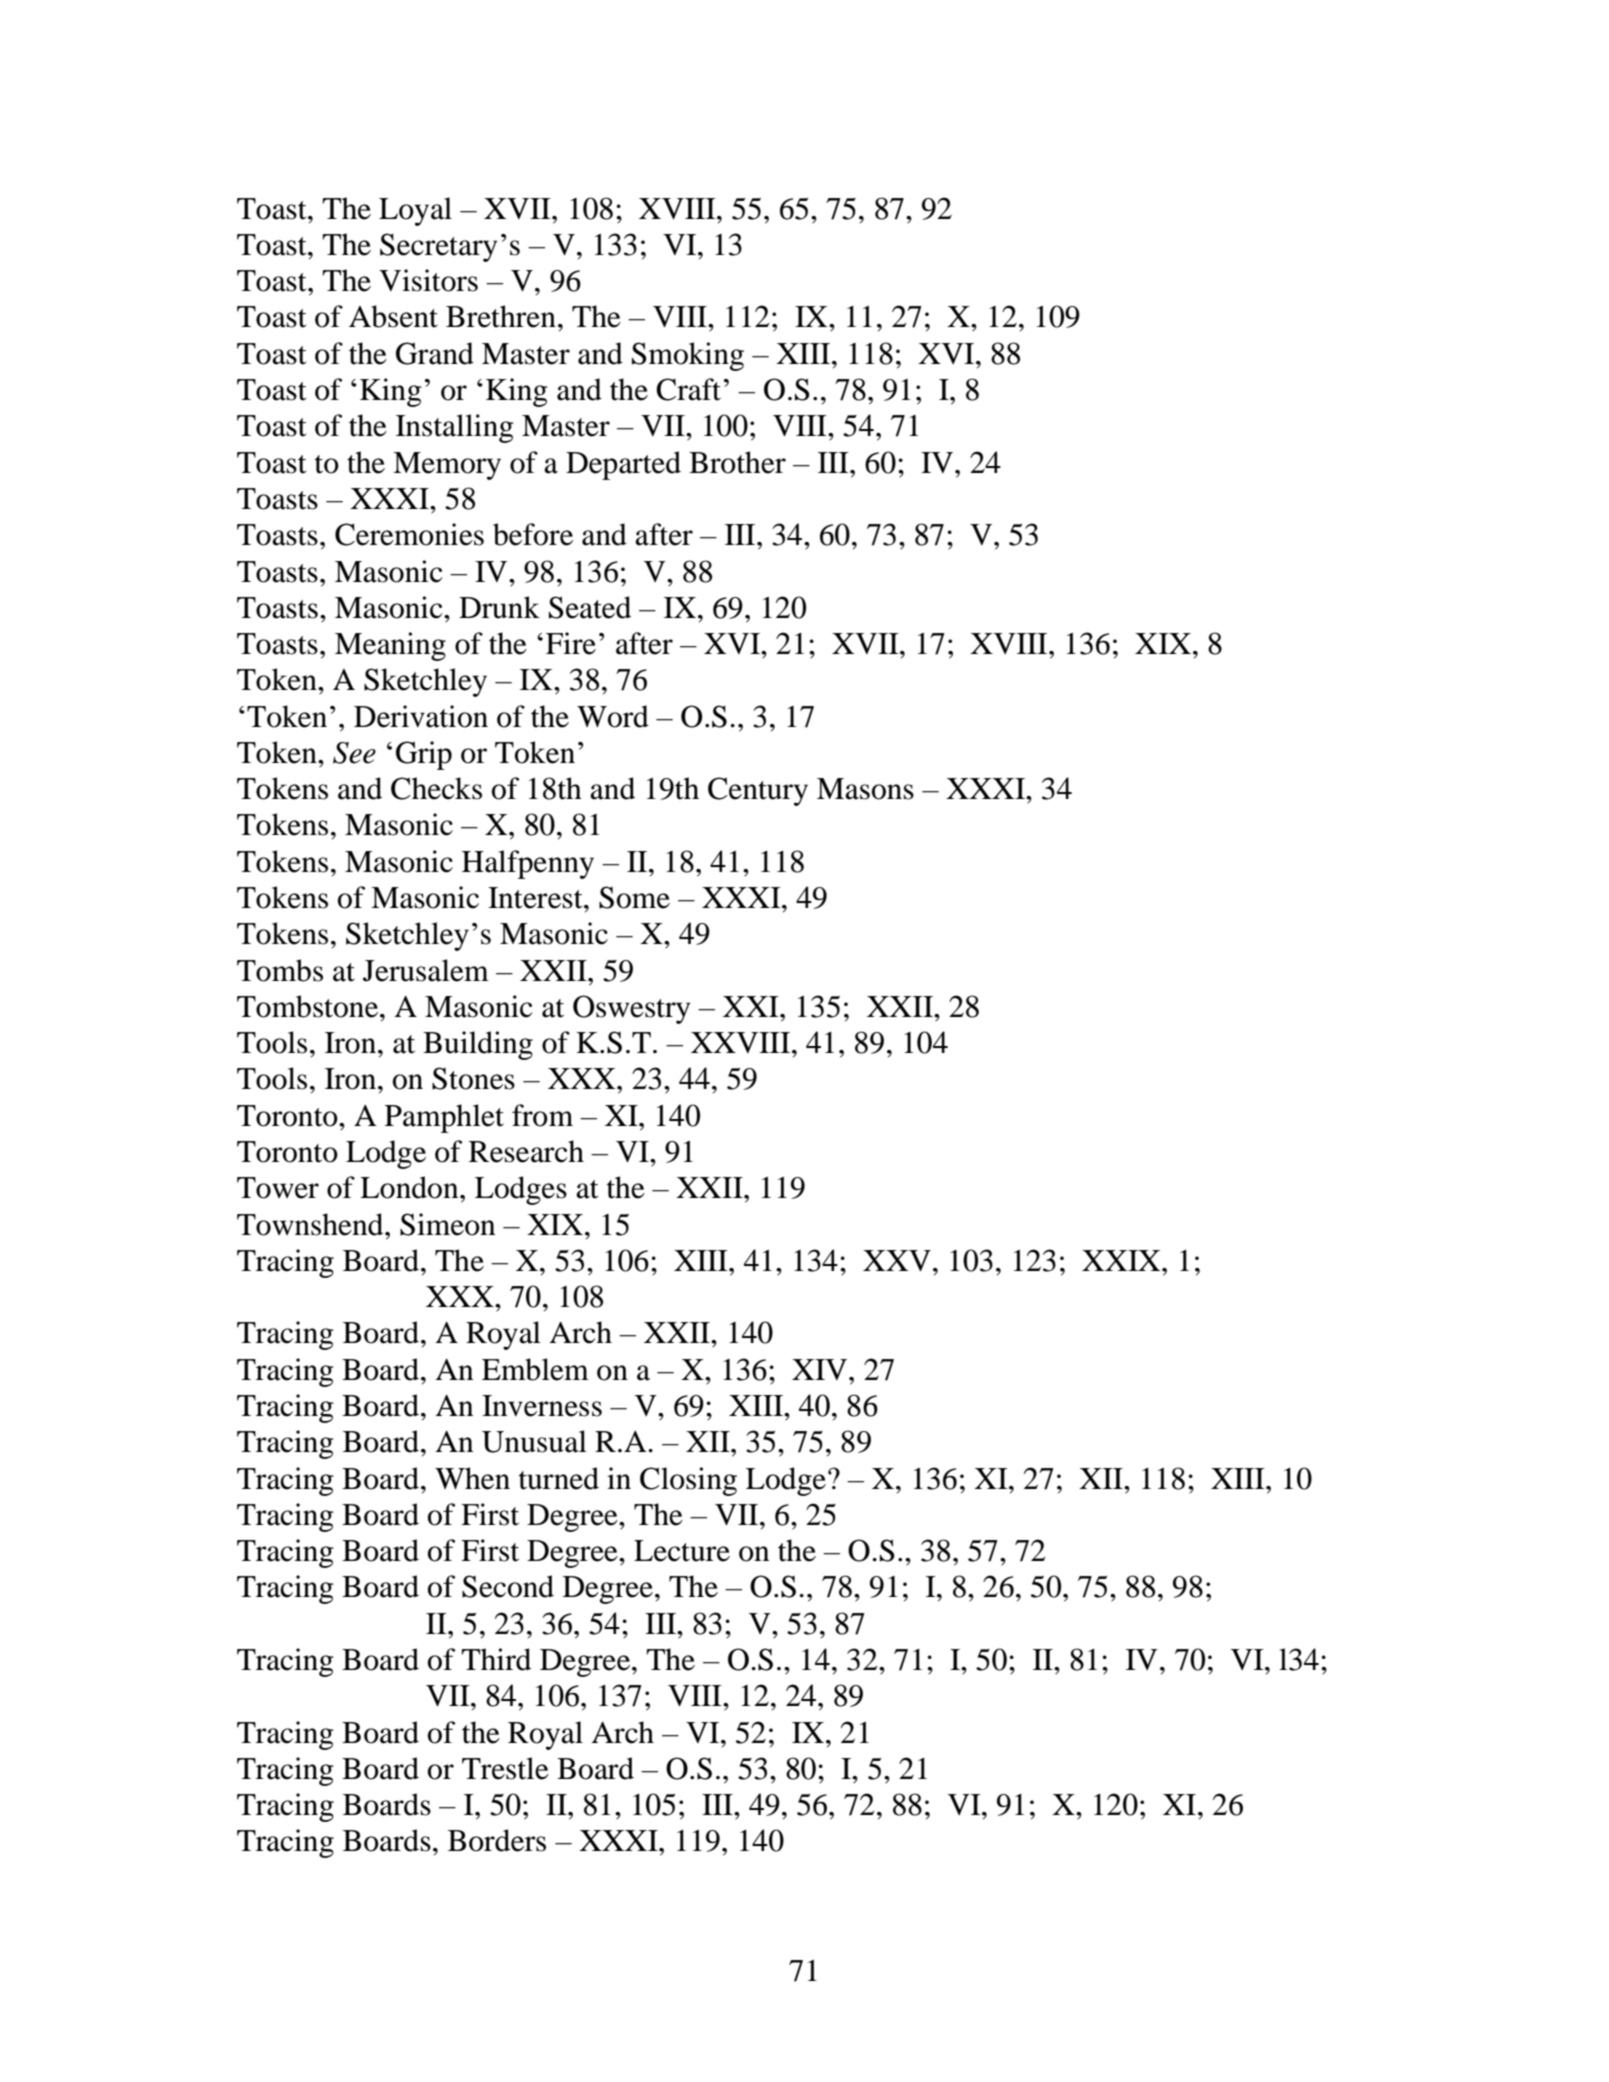 Image resolution: width=1609 pixels, height=2082 pixels. I want to click on Word, so click(613, 716).
